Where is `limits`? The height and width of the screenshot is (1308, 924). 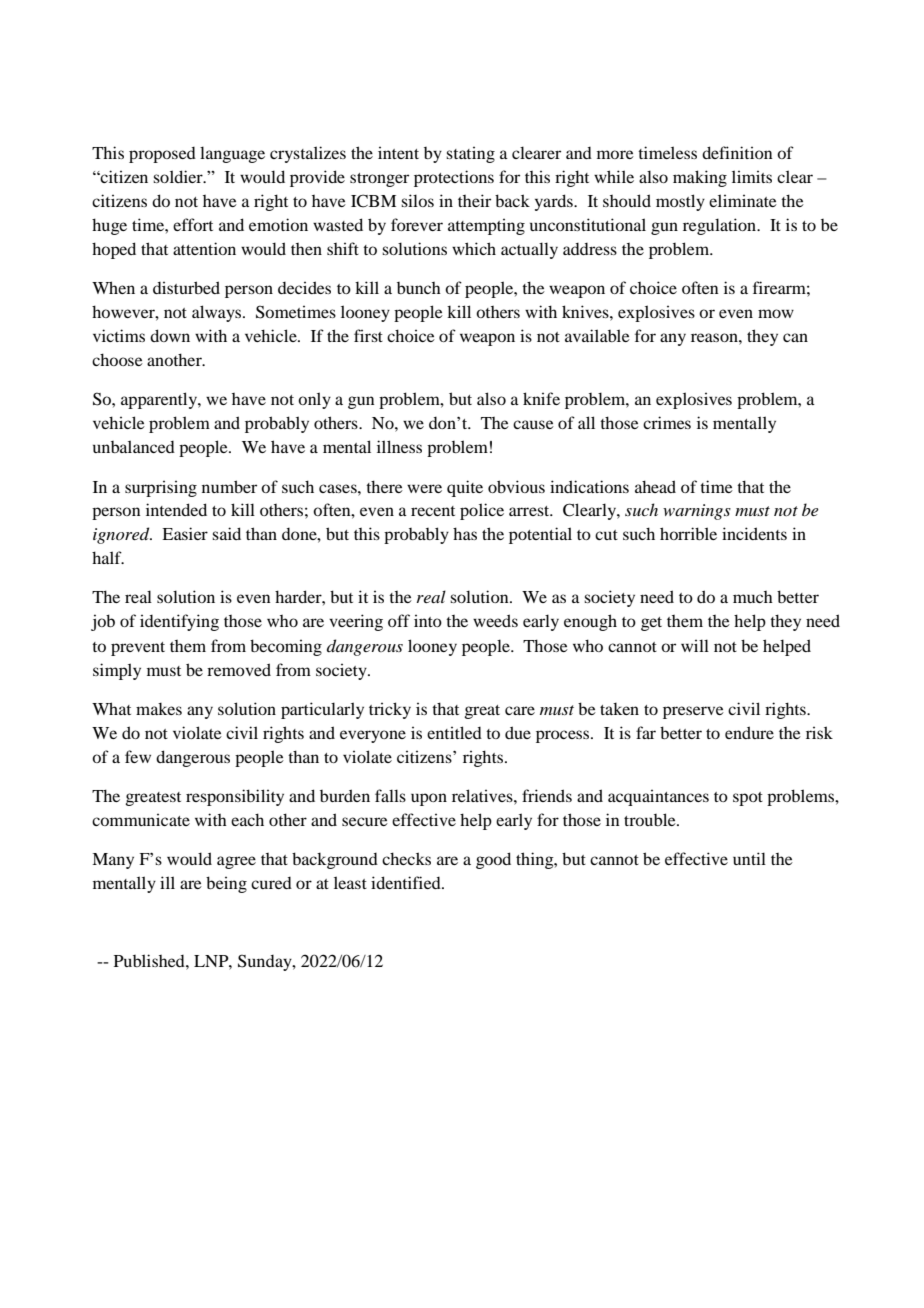 limits is located at coordinates (752, 176).
